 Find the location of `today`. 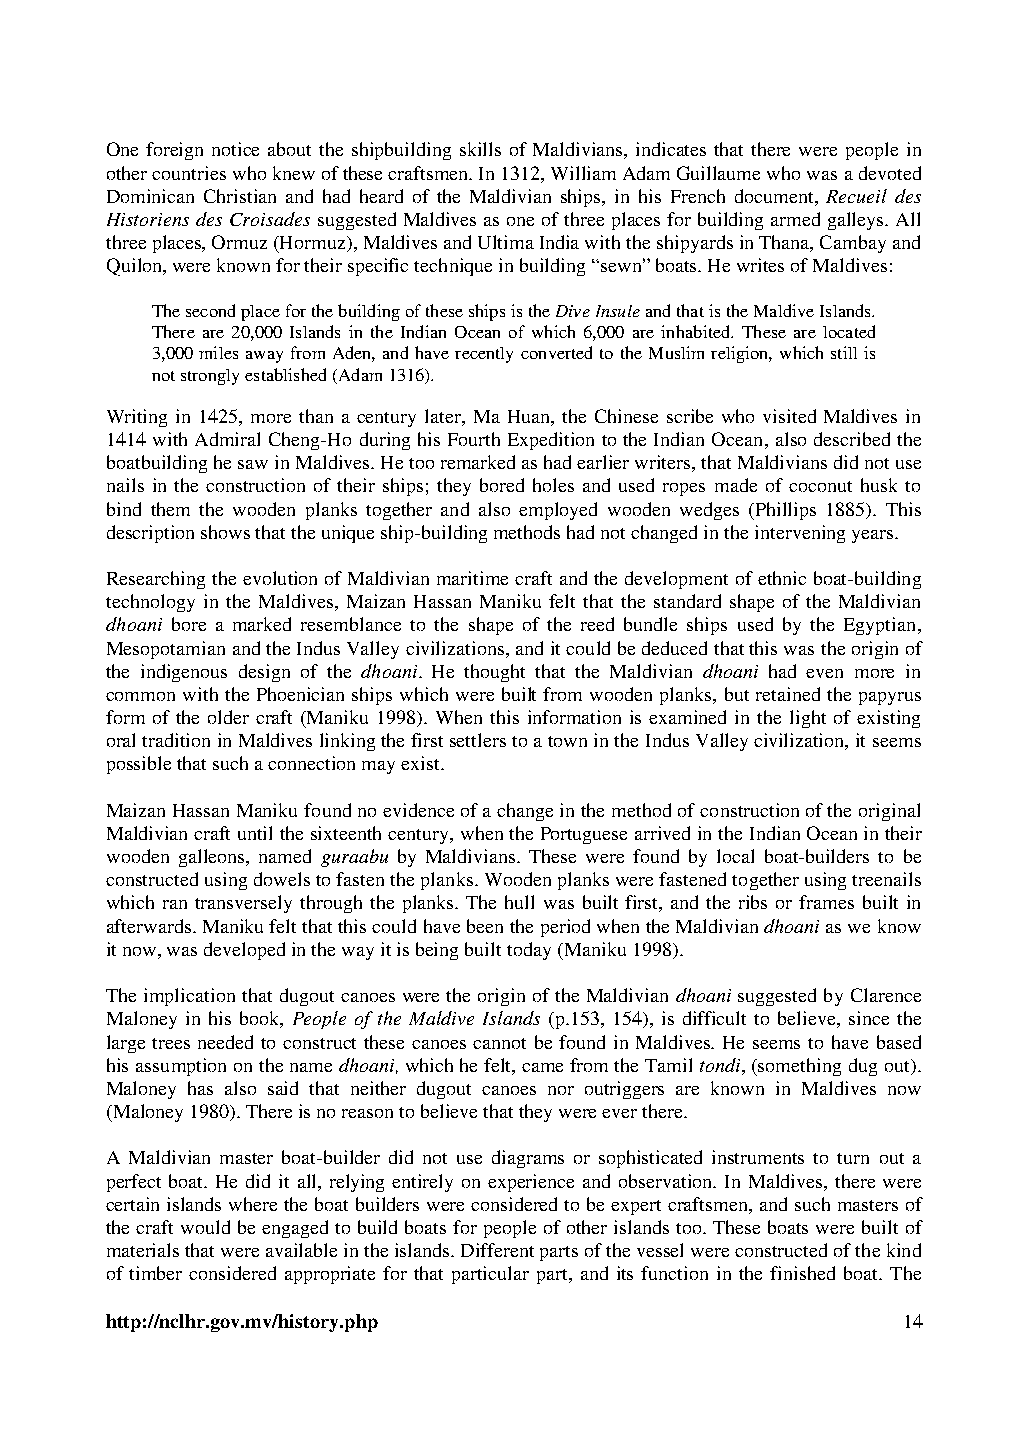

today is located at coordinates (529, 951).
